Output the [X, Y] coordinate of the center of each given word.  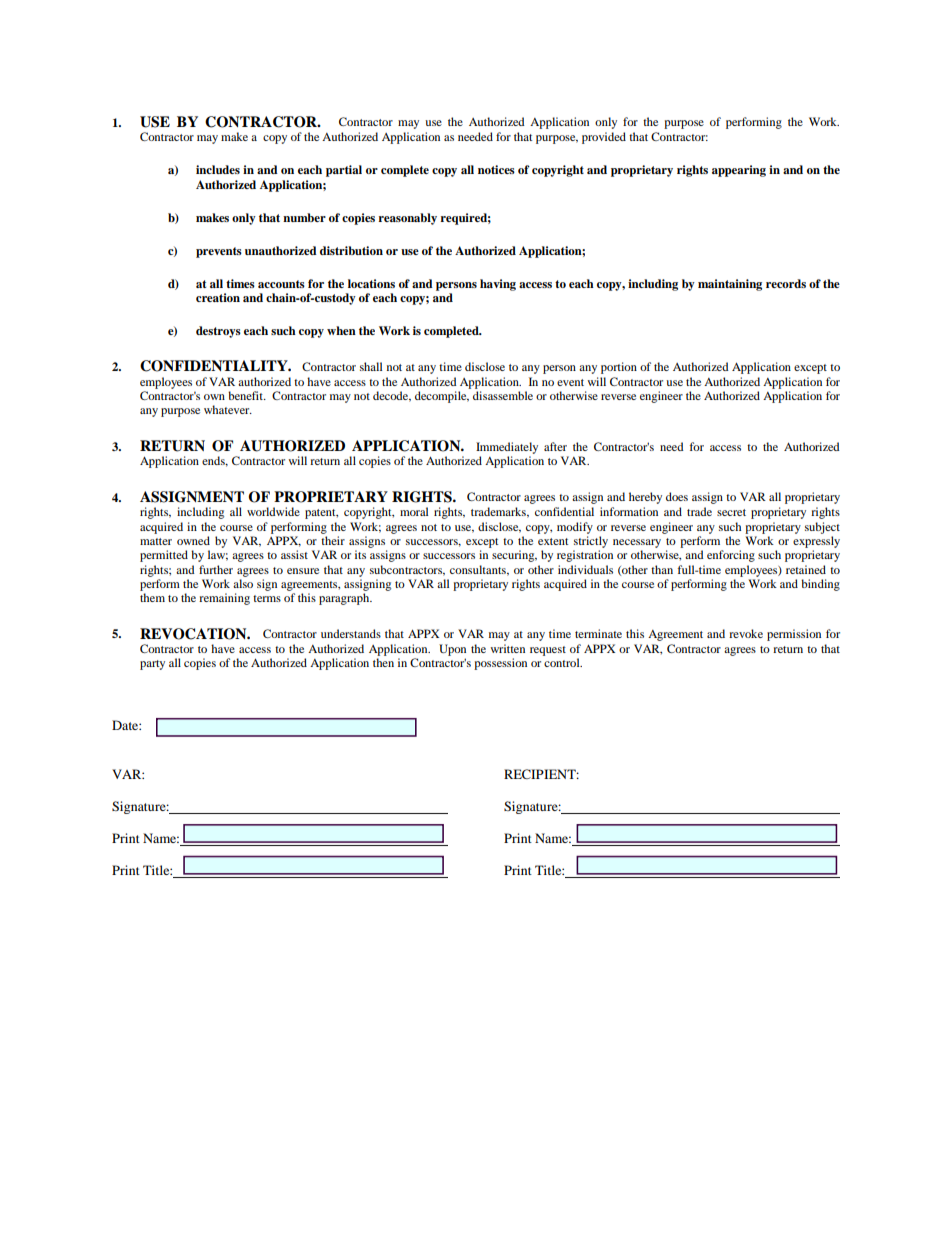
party [152, 665]
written [508, 648]
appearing [739, 171]
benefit [246, 395]
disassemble [503, 395]
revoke [746, 633]
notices [496, 169]
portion [619, 368]
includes [218, 169]
